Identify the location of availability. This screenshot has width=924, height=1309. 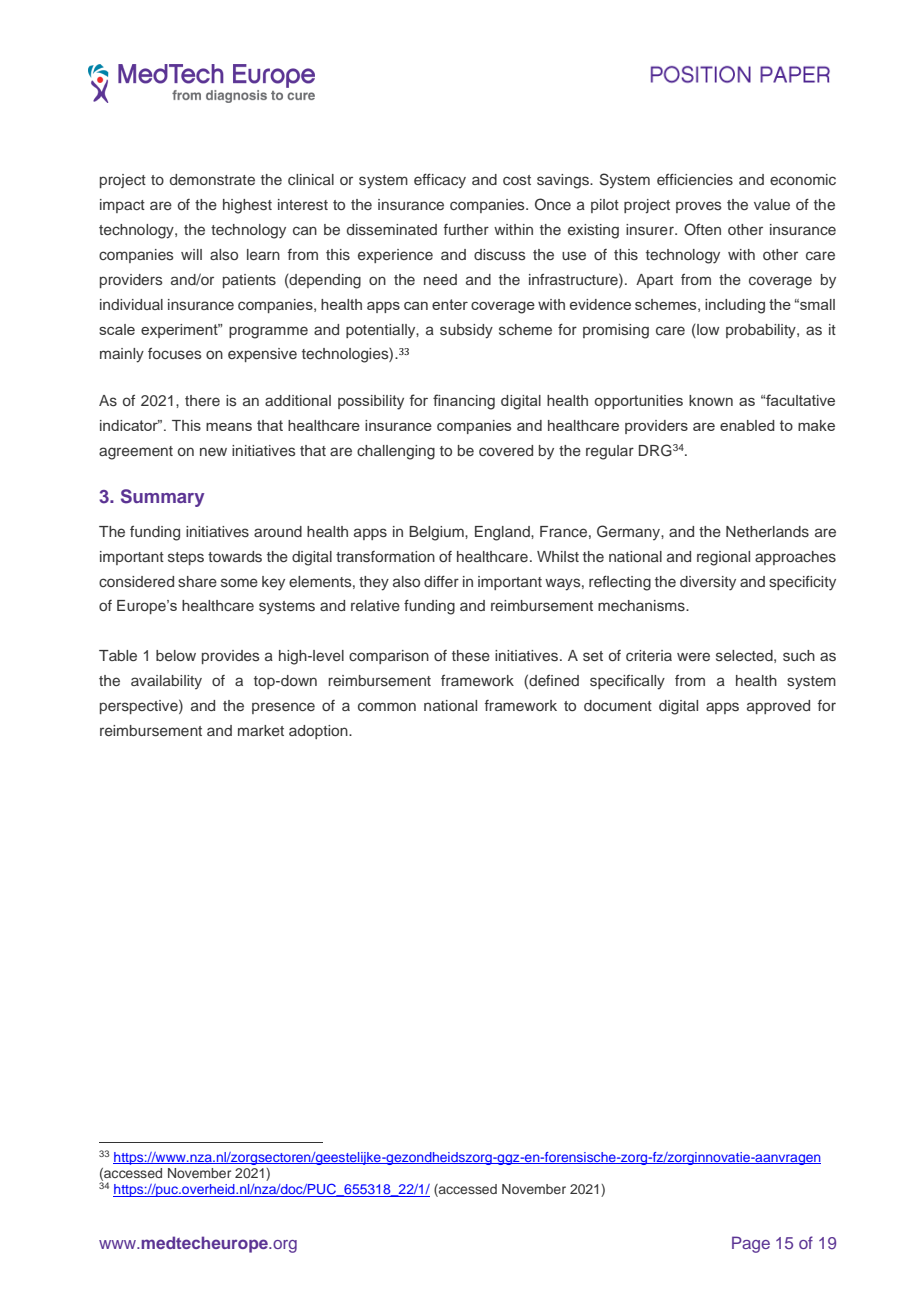
(166, 682).
